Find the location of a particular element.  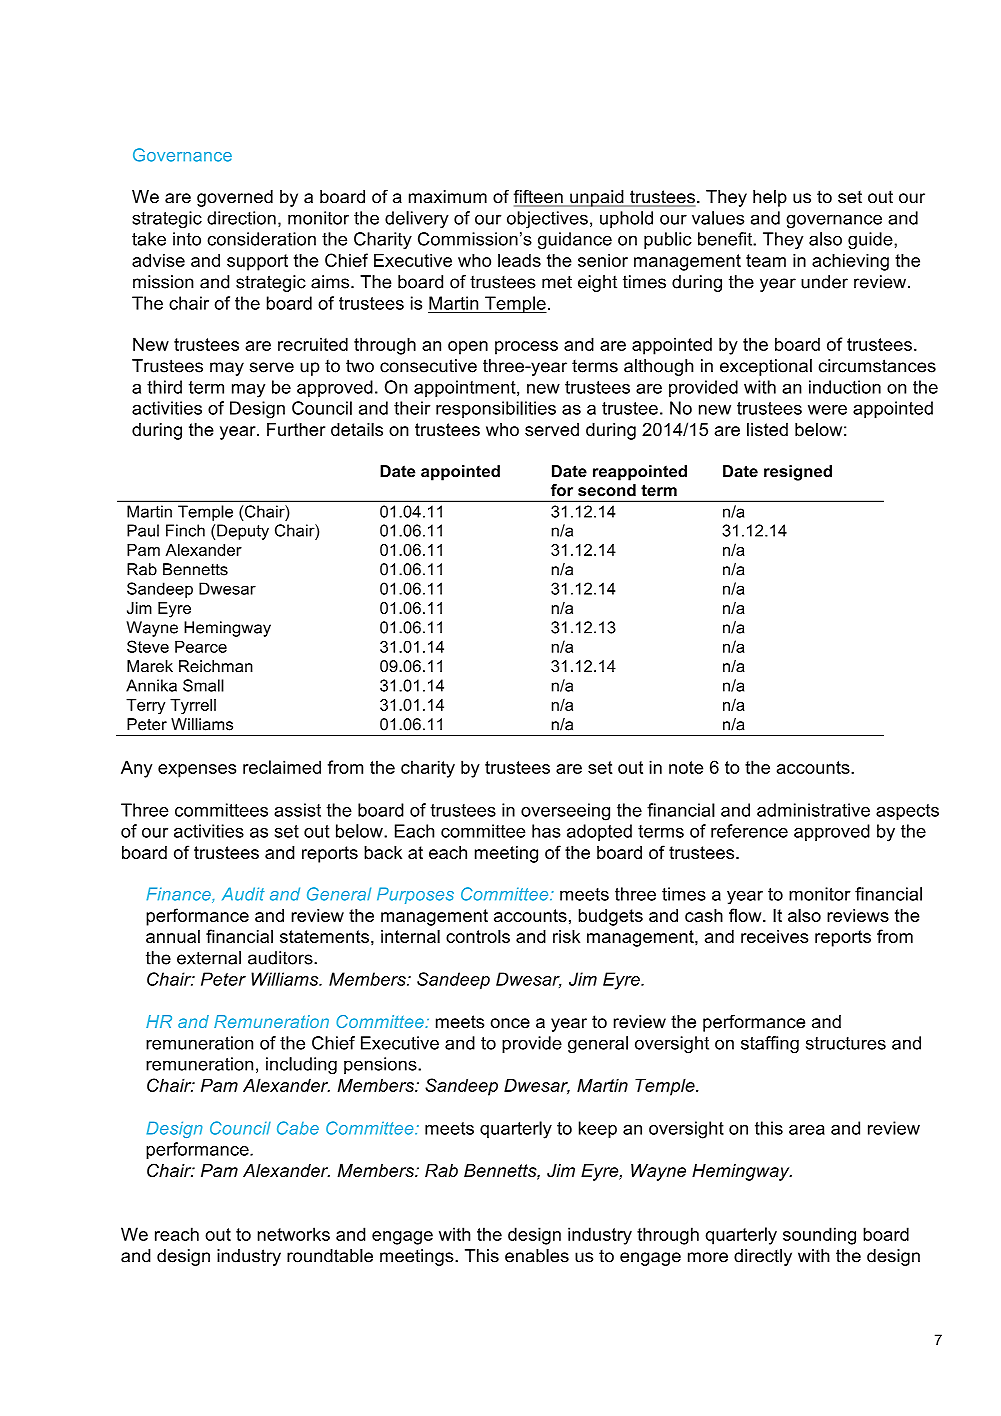

enables is located at coordinates (537, 1256).
